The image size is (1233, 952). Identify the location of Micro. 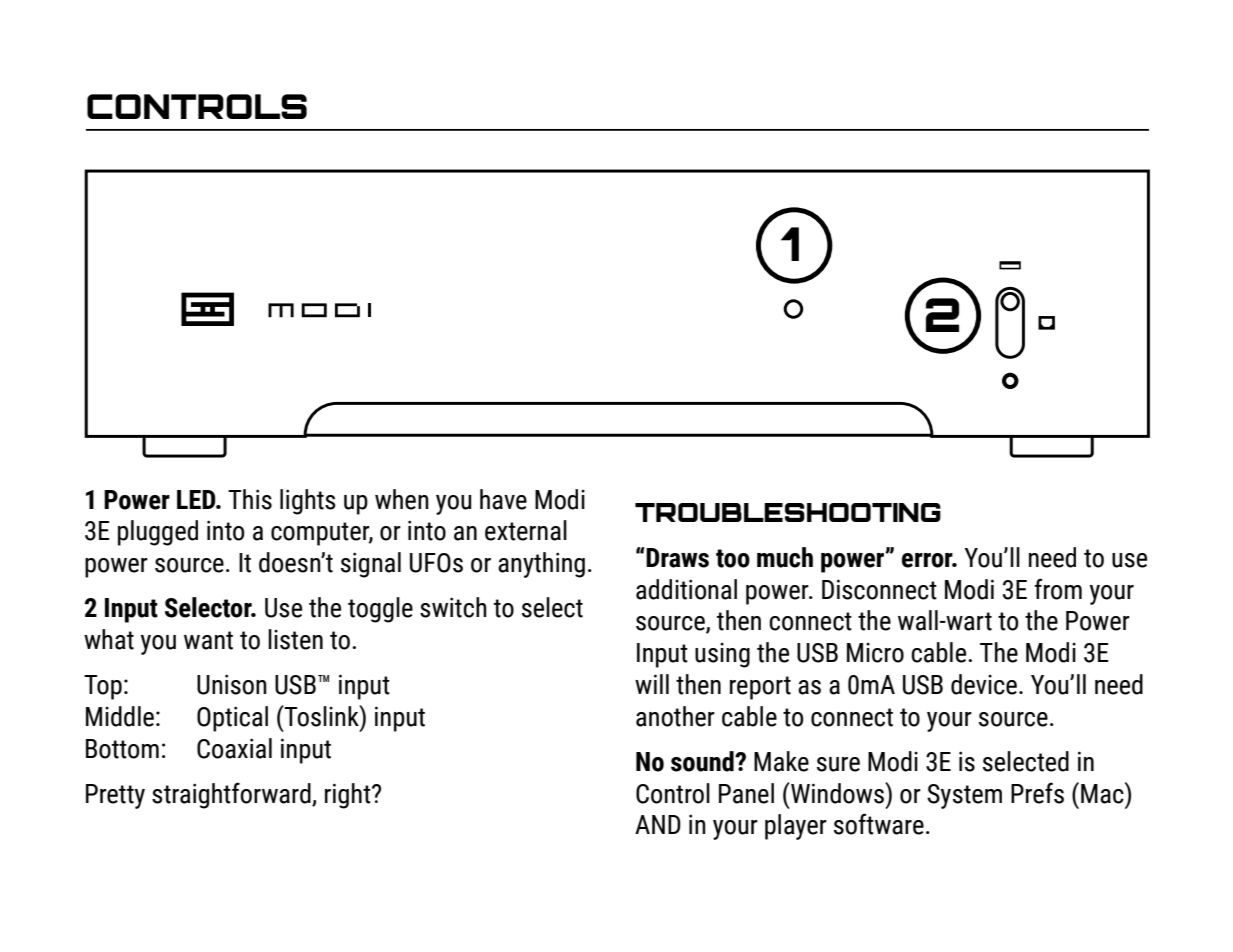
(875, 653).
